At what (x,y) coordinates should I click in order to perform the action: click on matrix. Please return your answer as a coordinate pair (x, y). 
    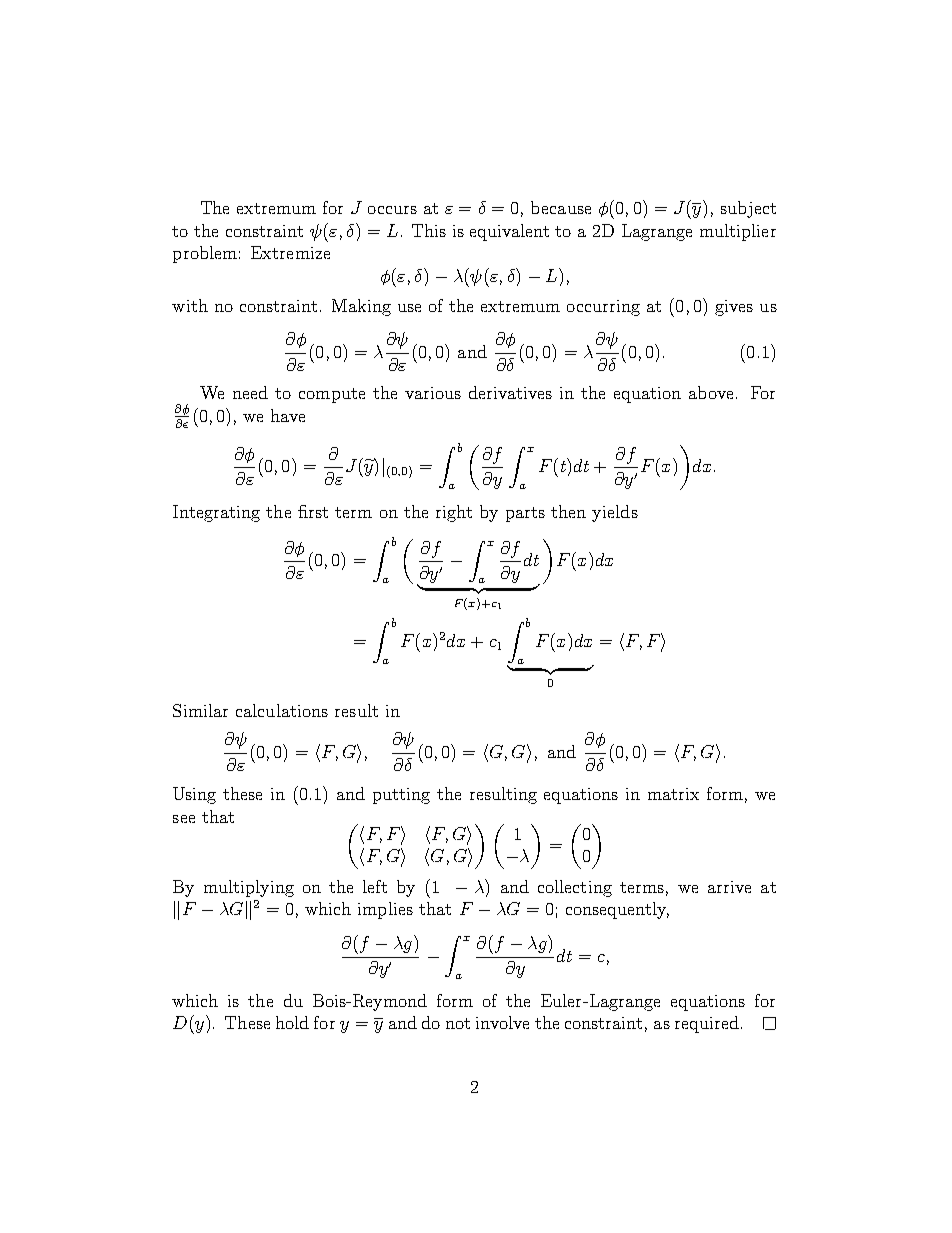
    Looking at the image, I should click on (673, 794).
